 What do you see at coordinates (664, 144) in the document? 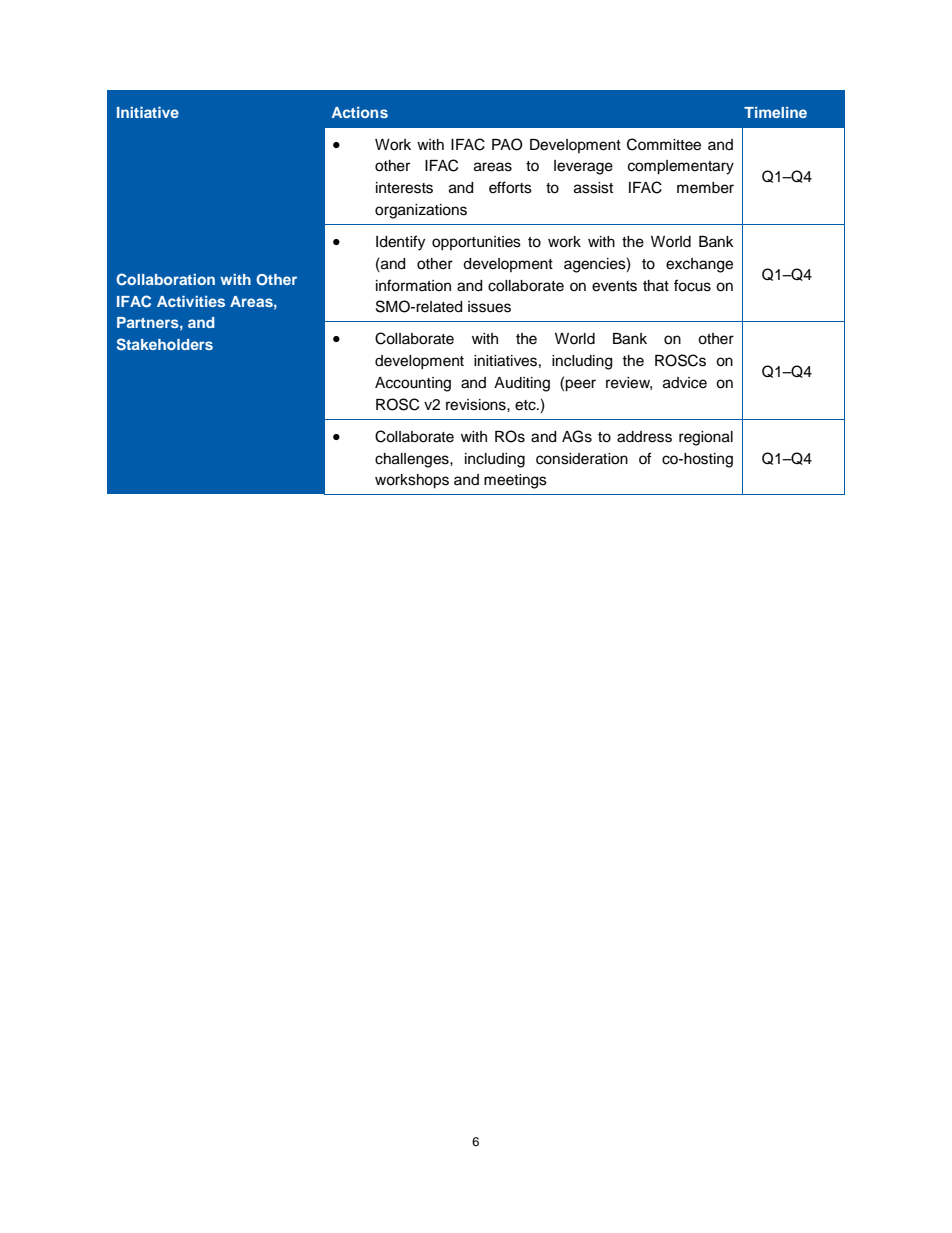
I see `Committee` at bounding box center [664, 144].
